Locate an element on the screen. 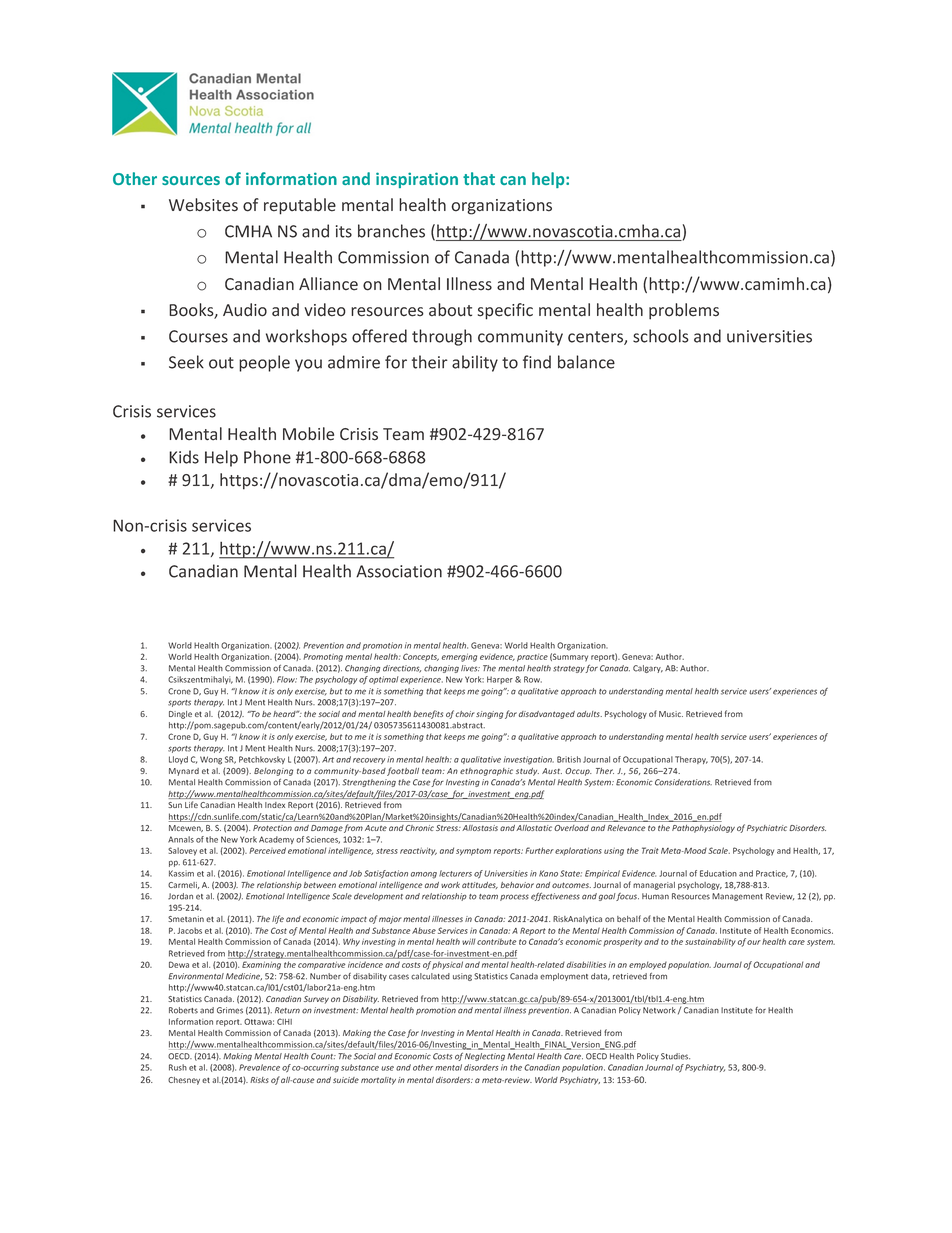  Promoting is located at coordinates (323, 657).
